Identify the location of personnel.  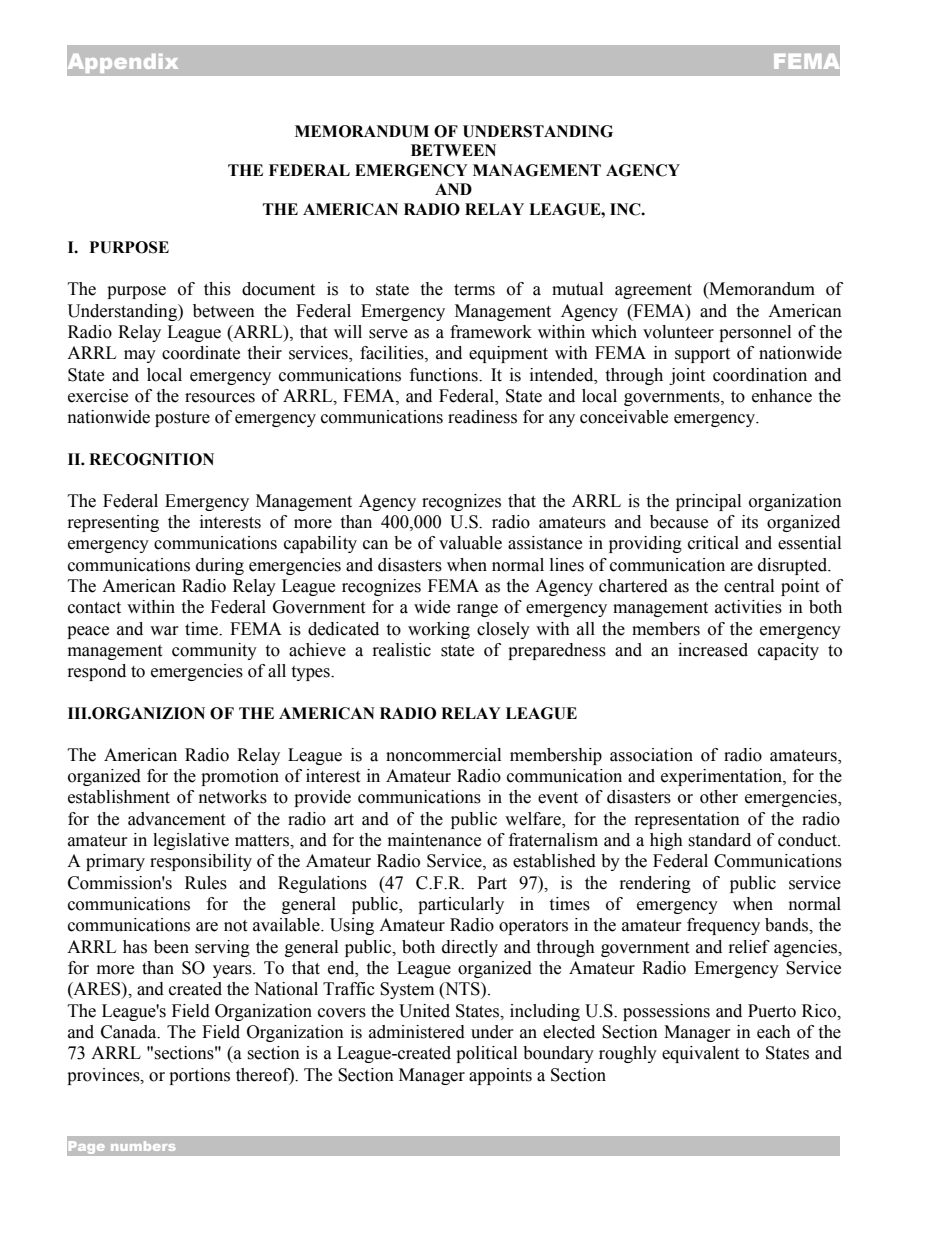
(755, 333).
